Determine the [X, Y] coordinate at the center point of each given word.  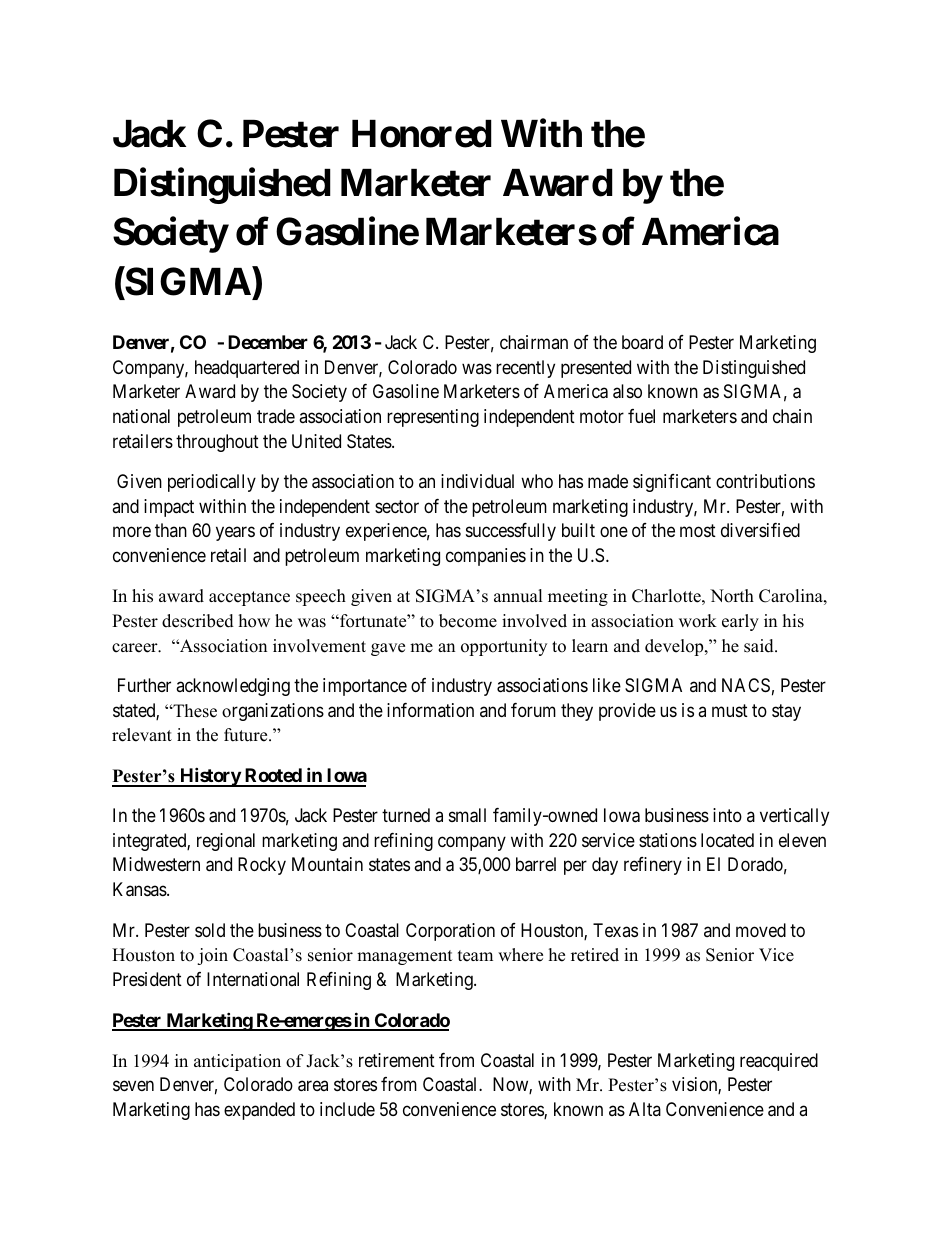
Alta [645, 1109]
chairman [534, 342]
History [210, 777]
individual [477, 481]
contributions [765, 481]
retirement [397, 1060]
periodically [212, 483]
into [727, 815]
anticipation [237, 1062]
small [467, 815]
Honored [422, 134]
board [642, 342]
